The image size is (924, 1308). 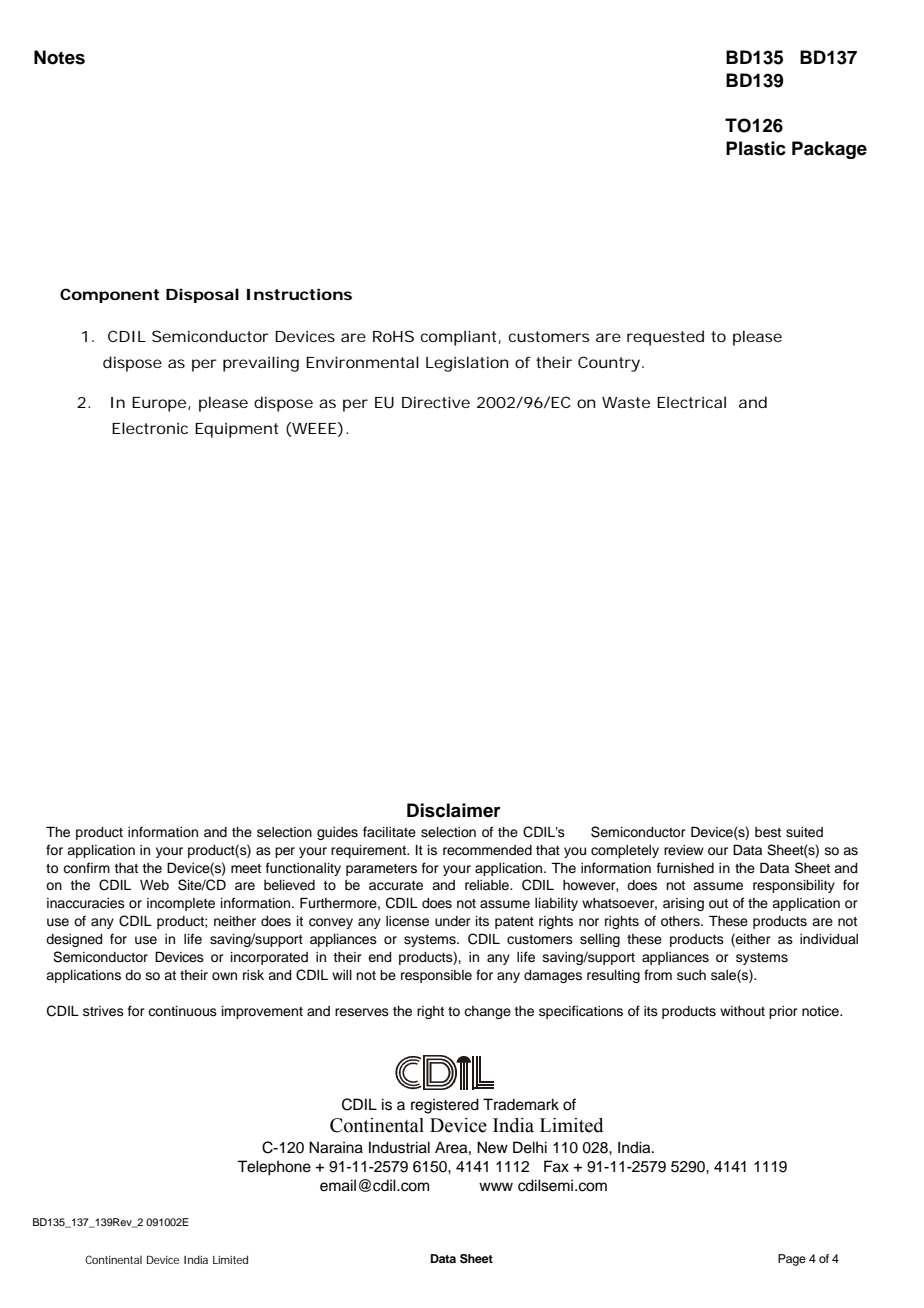 I want to click on Telephone, so click(x=274, y=1168).
